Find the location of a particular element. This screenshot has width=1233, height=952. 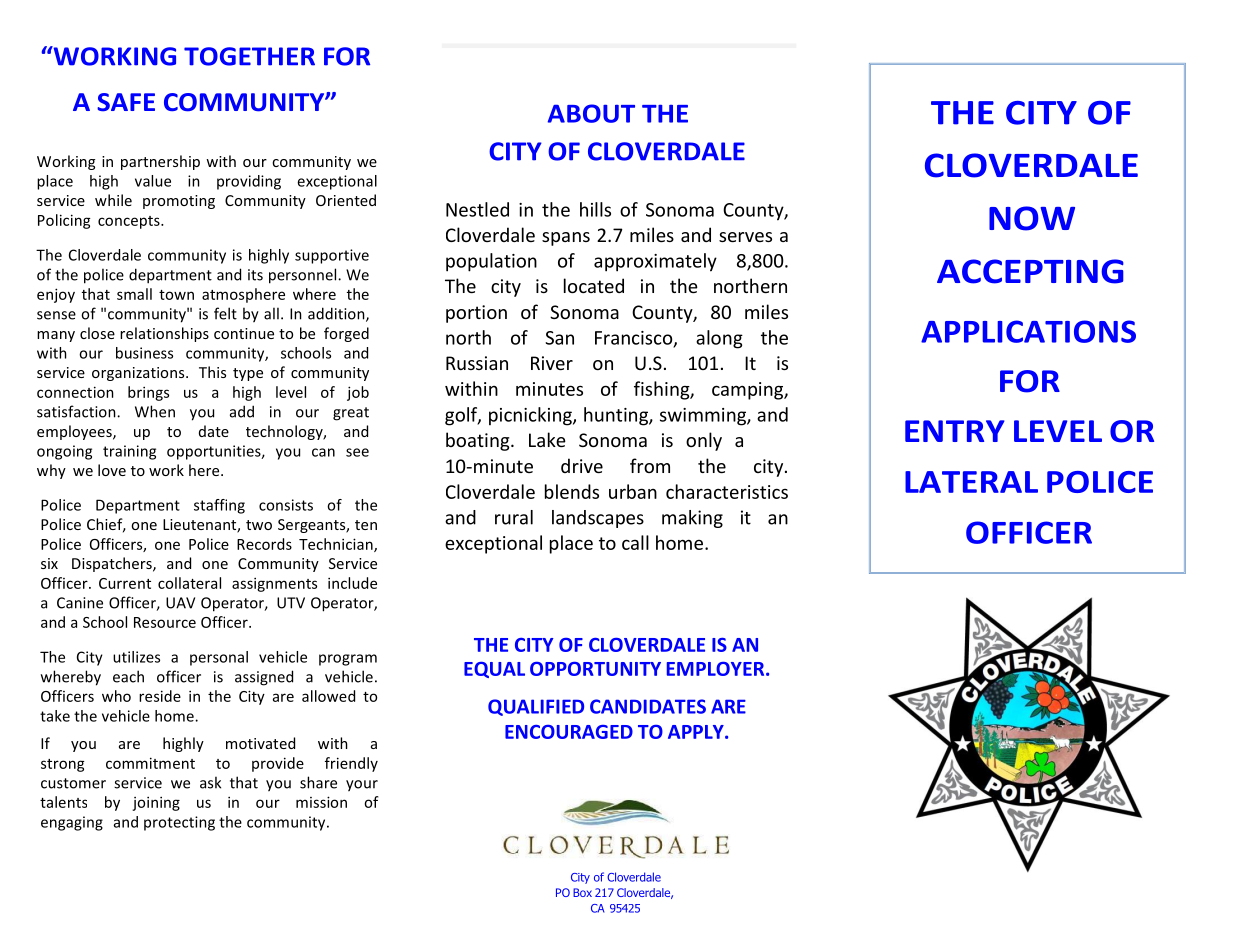

protecting is located at coordinates (179, 823).
